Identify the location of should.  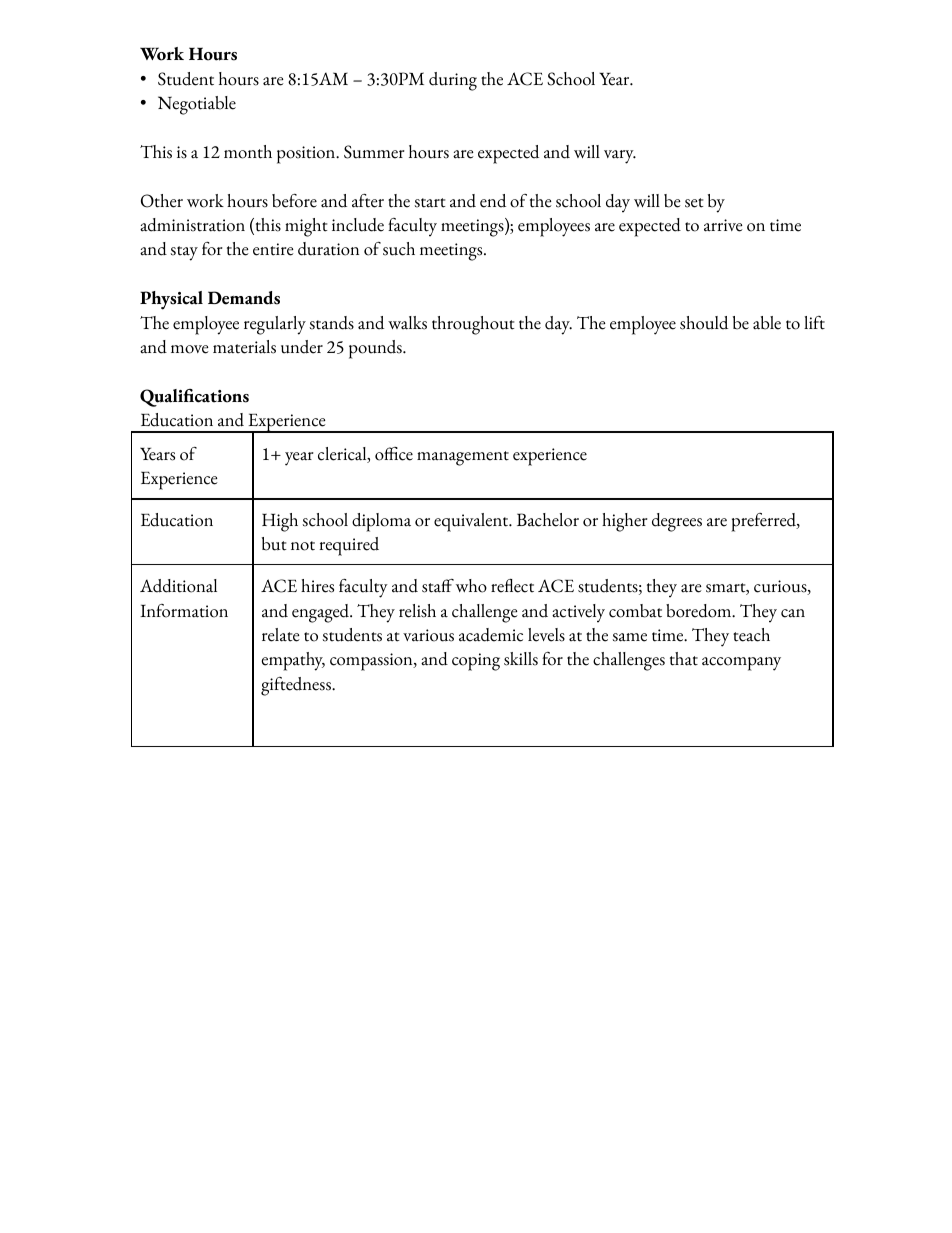
(704, 323).
